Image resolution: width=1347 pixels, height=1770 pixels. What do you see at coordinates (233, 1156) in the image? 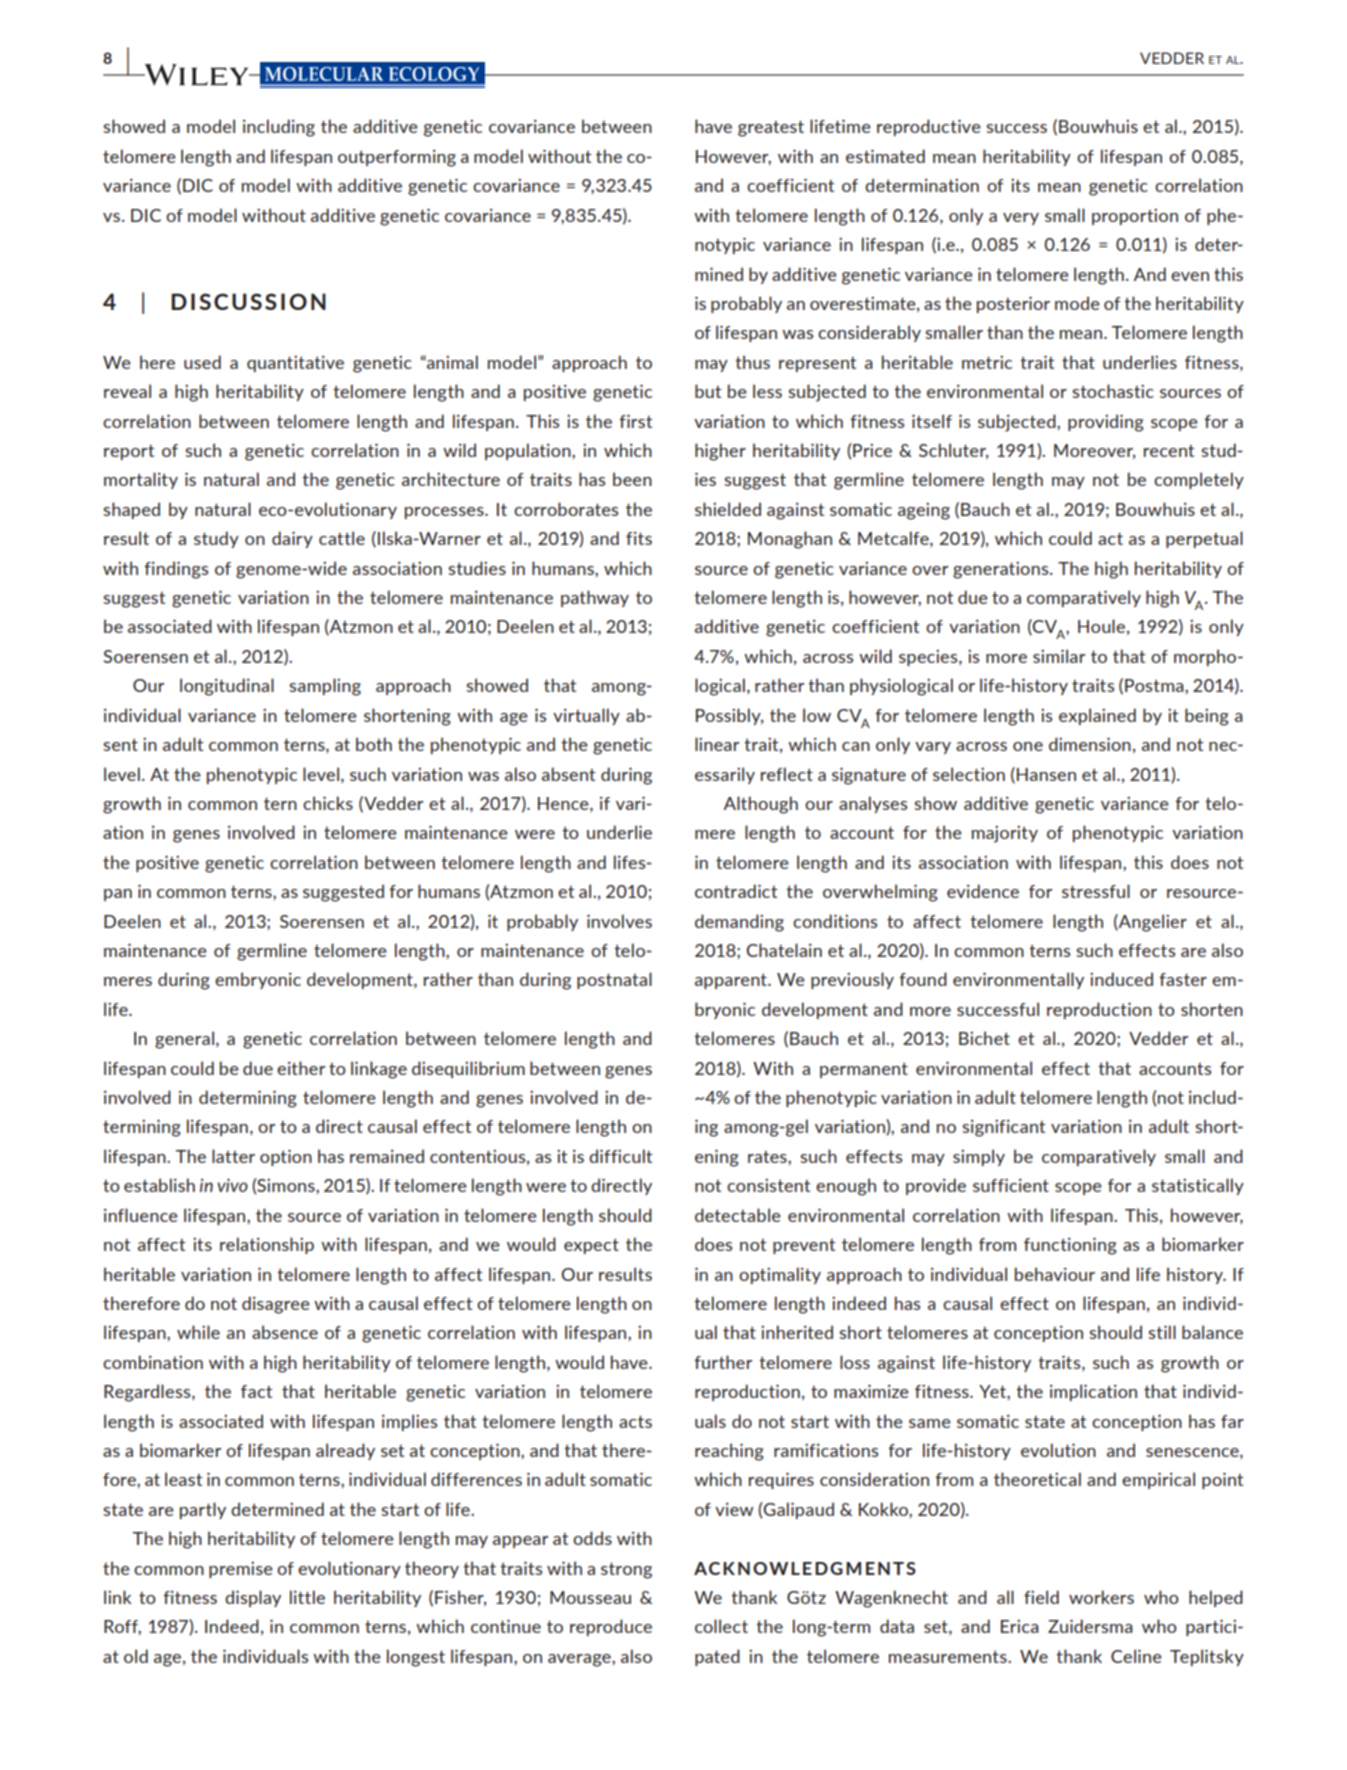
I see `latter` at bounding box center [233, 1156].
